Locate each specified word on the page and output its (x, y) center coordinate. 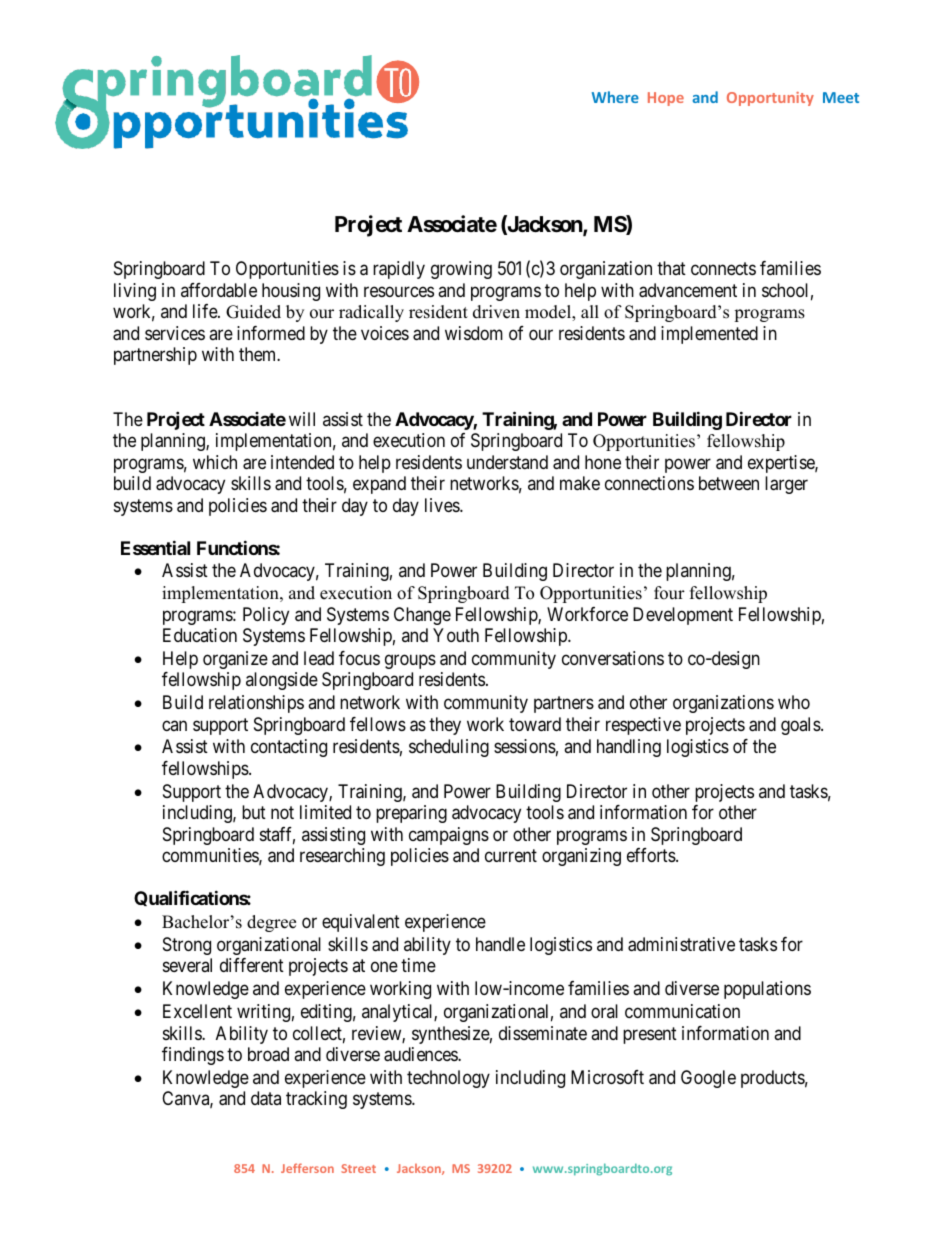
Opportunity (770, 99)
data (266, 1098)
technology (448, 1079)
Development (683, 616)
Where (615, 97)
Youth (456, 635)
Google (708, 1079)
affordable (219, 290)
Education (200, 635)
